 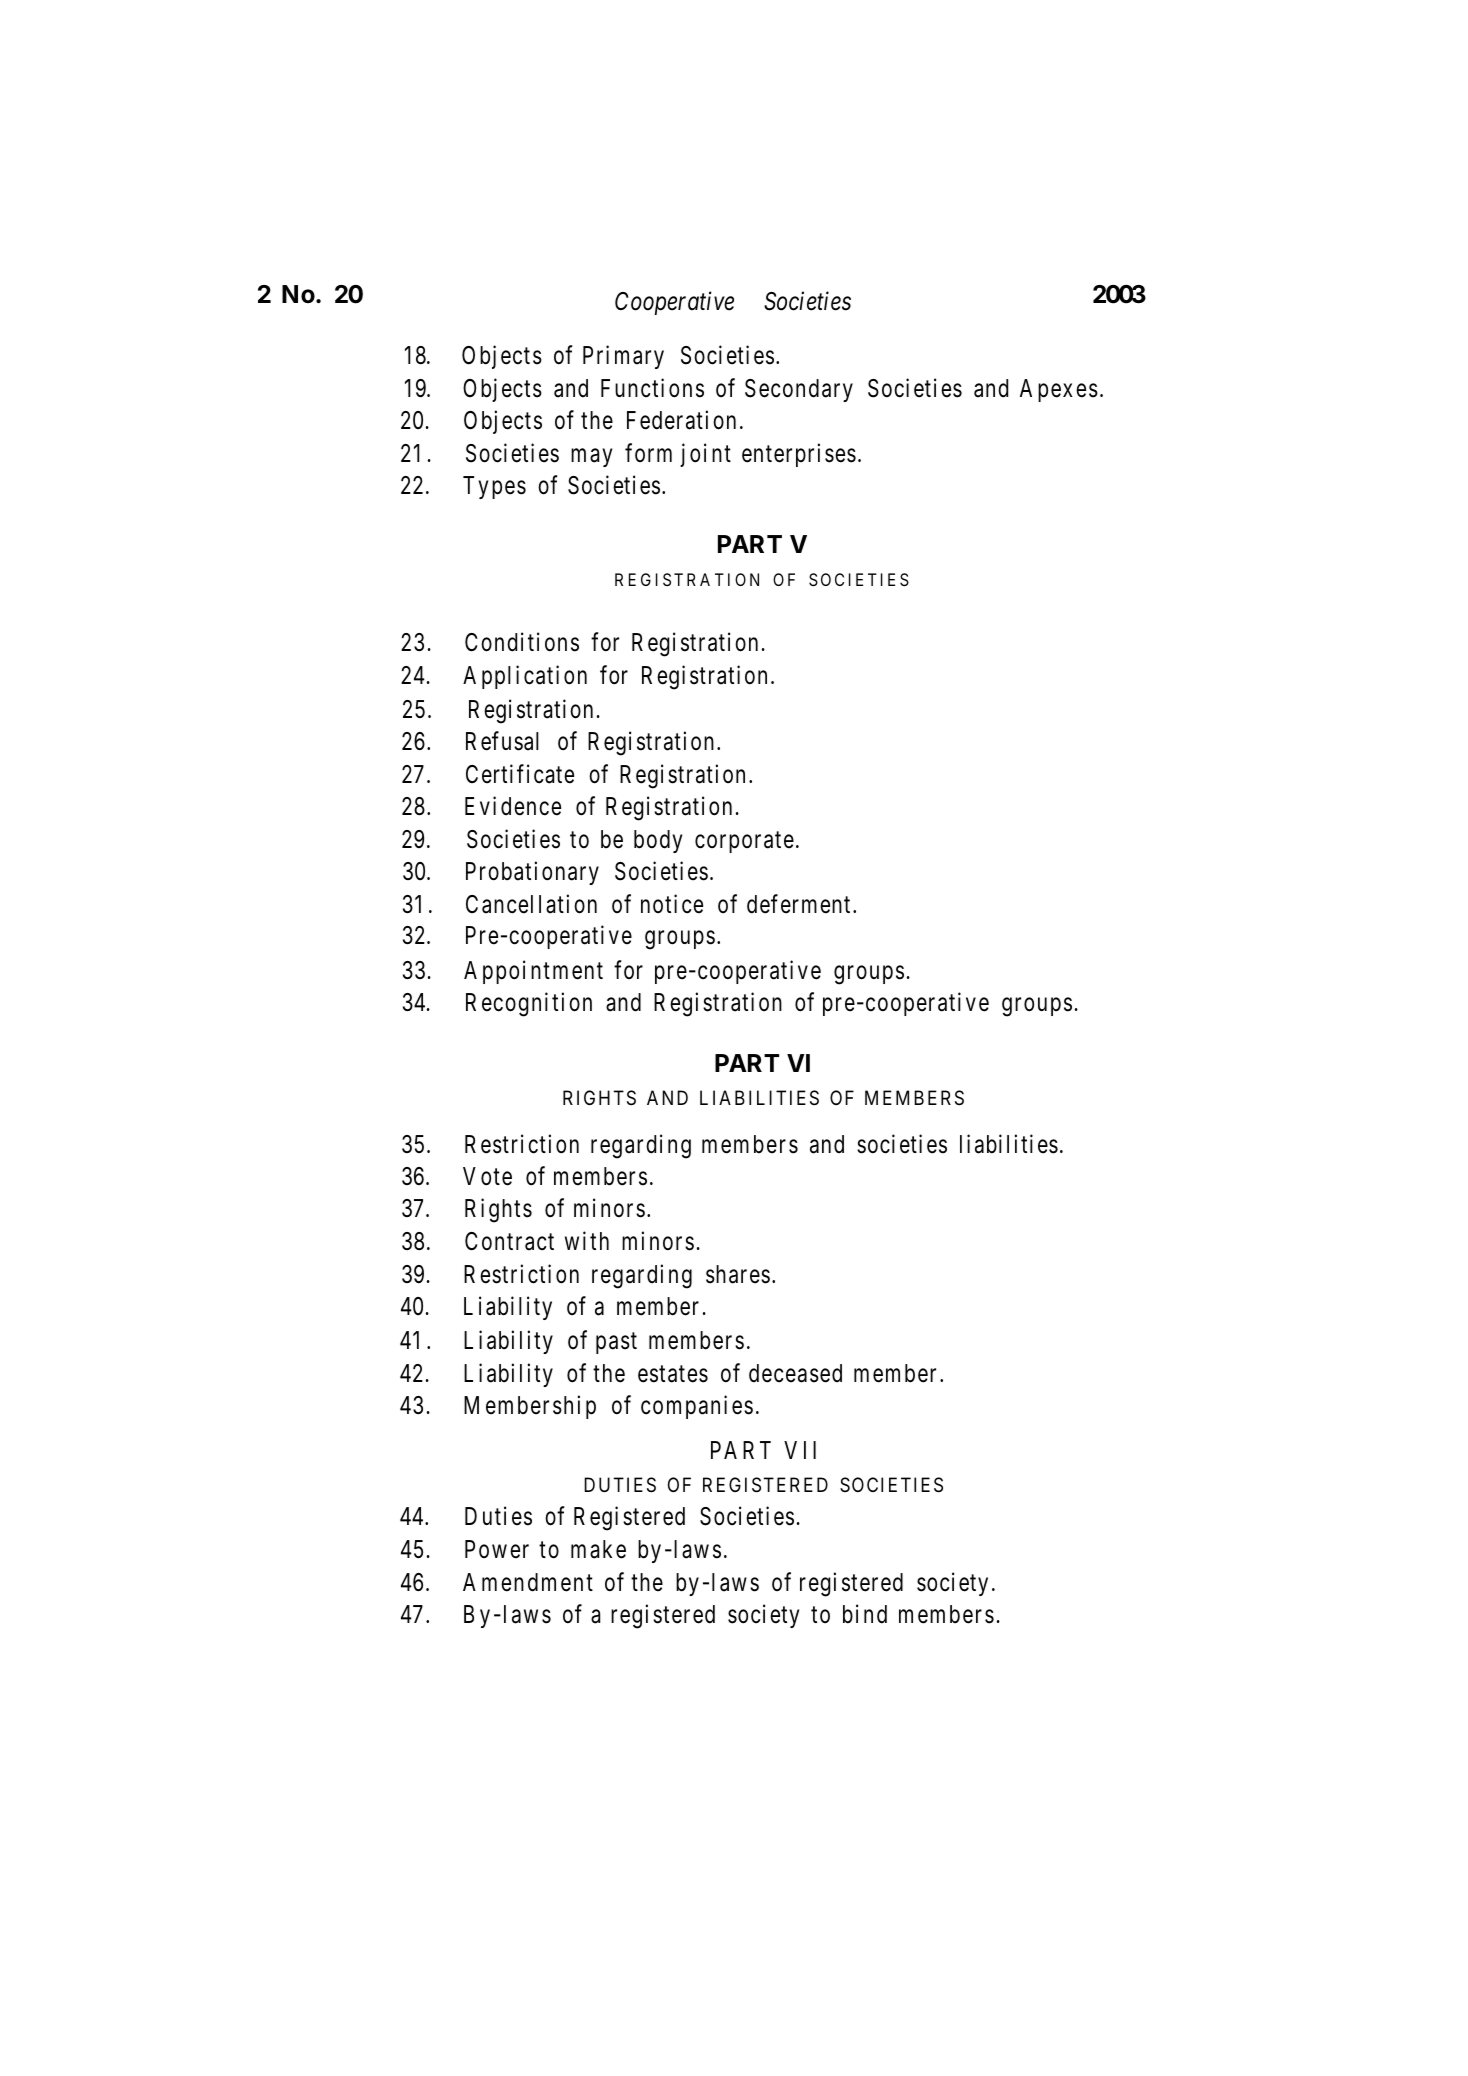 I want to click on Primary, so click(x=623, y=357).
